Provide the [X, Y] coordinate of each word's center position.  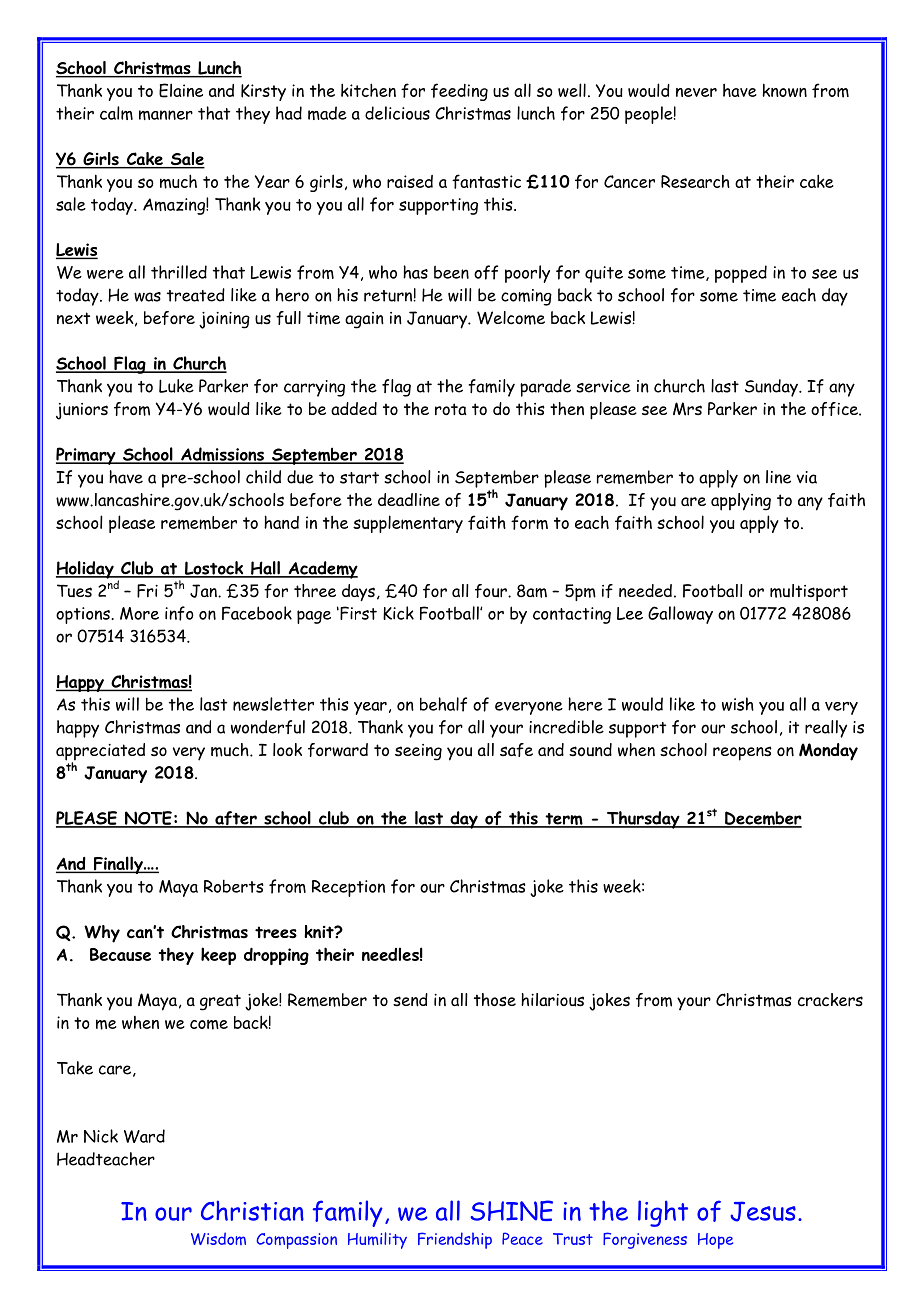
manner [166, 115]
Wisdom [218, 1238]
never [696, 92]
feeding [459, 92]
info [179, 613]
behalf [443, 704]
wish [738, 704]
